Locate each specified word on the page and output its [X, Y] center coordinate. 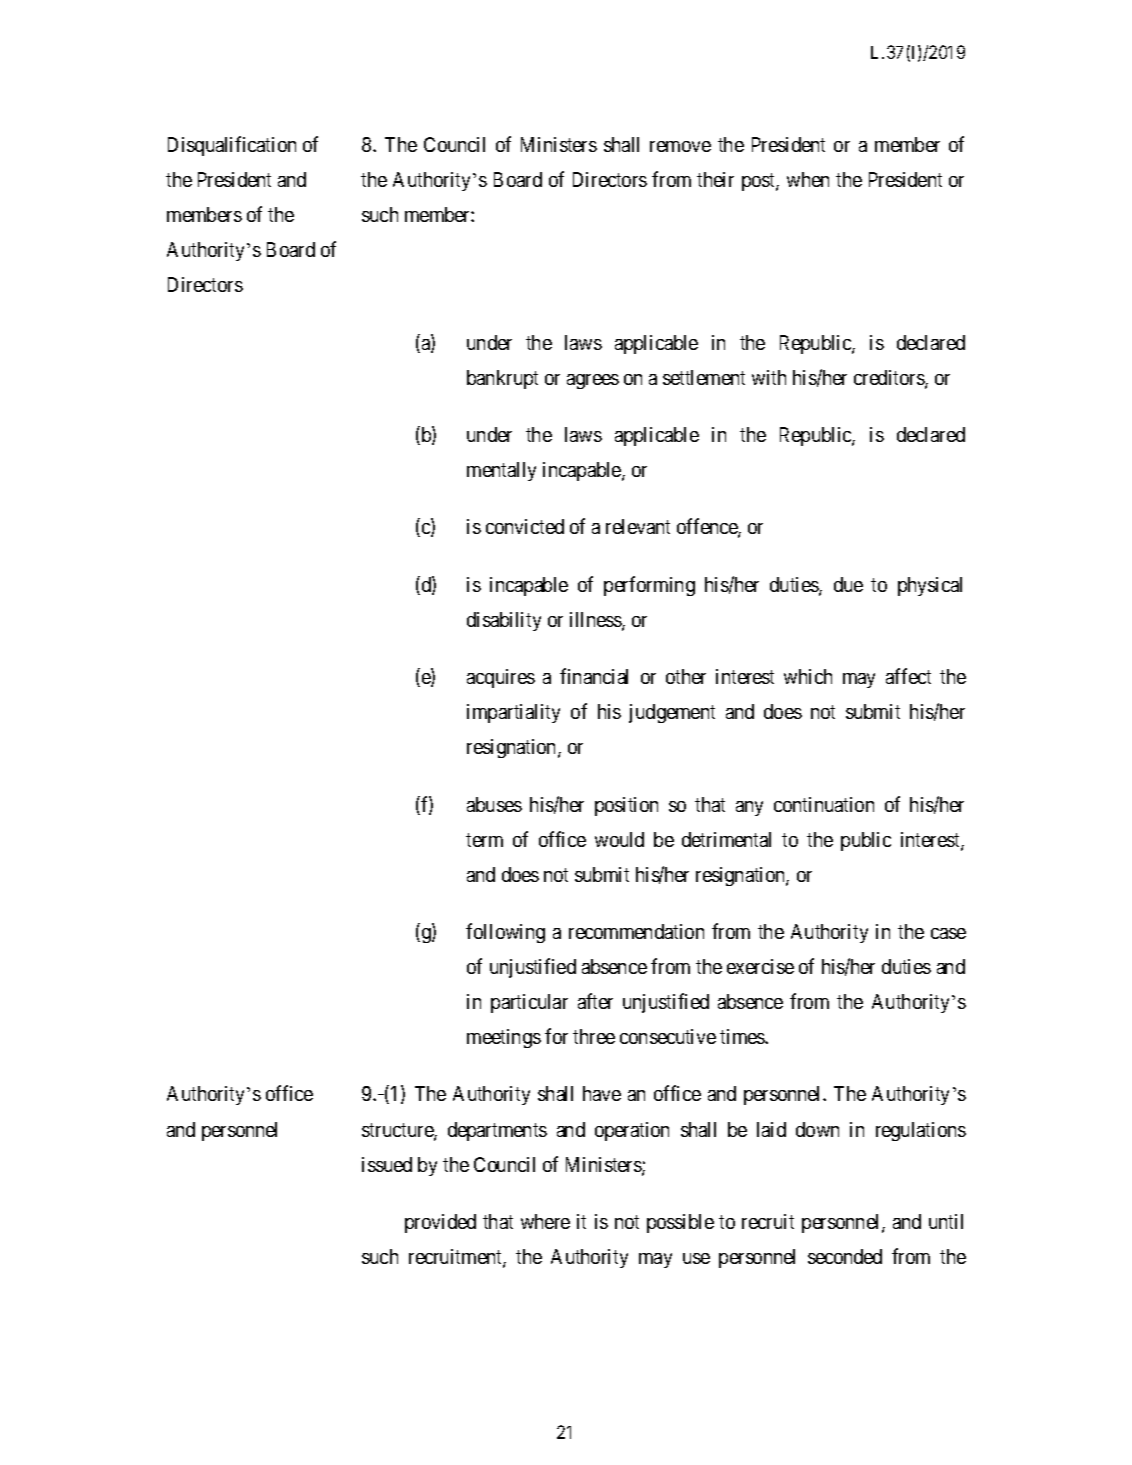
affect [908, 676]
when [808, 179]
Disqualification [232, 146]
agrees [593, 381]
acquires [501, 678]
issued [387, 1164]
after [595, 1001]
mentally [501, 471]
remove [680, 146]
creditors [890, 379]
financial [594, 676]
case [948, 933]
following [505, 933]
